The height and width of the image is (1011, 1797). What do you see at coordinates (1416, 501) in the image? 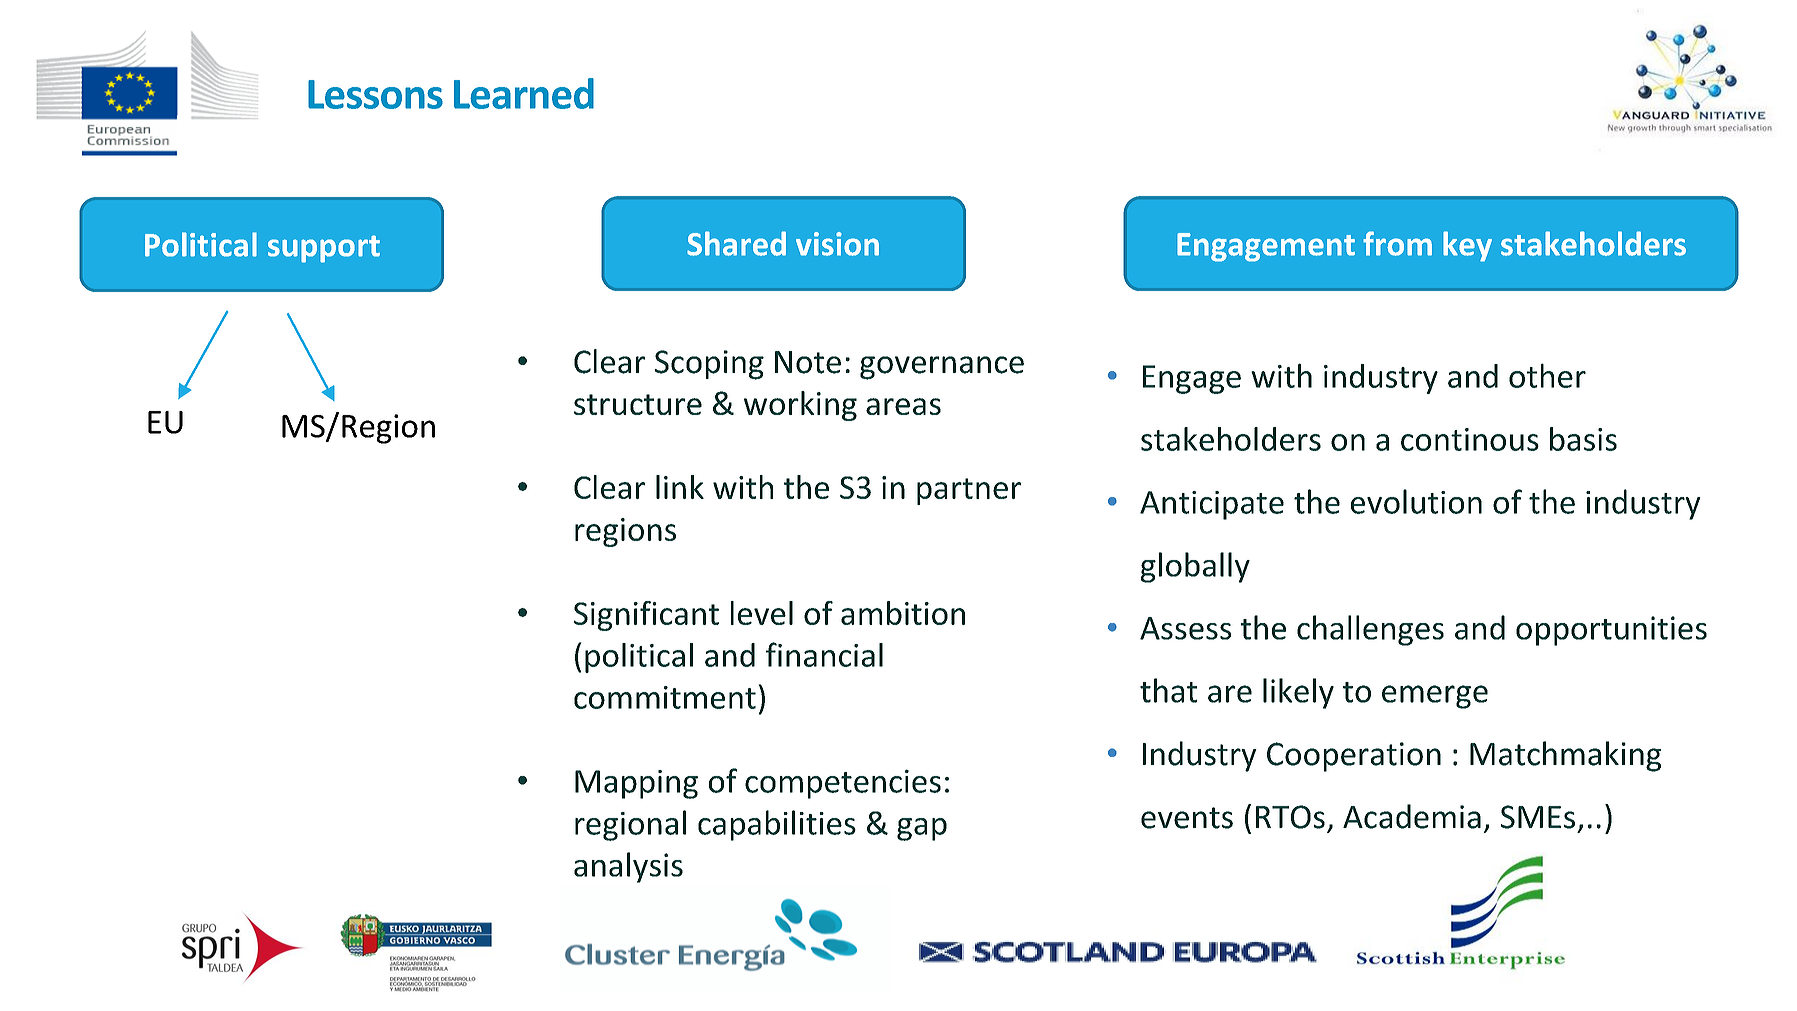
I see `evolution` at bounding box center [1416, 501].
